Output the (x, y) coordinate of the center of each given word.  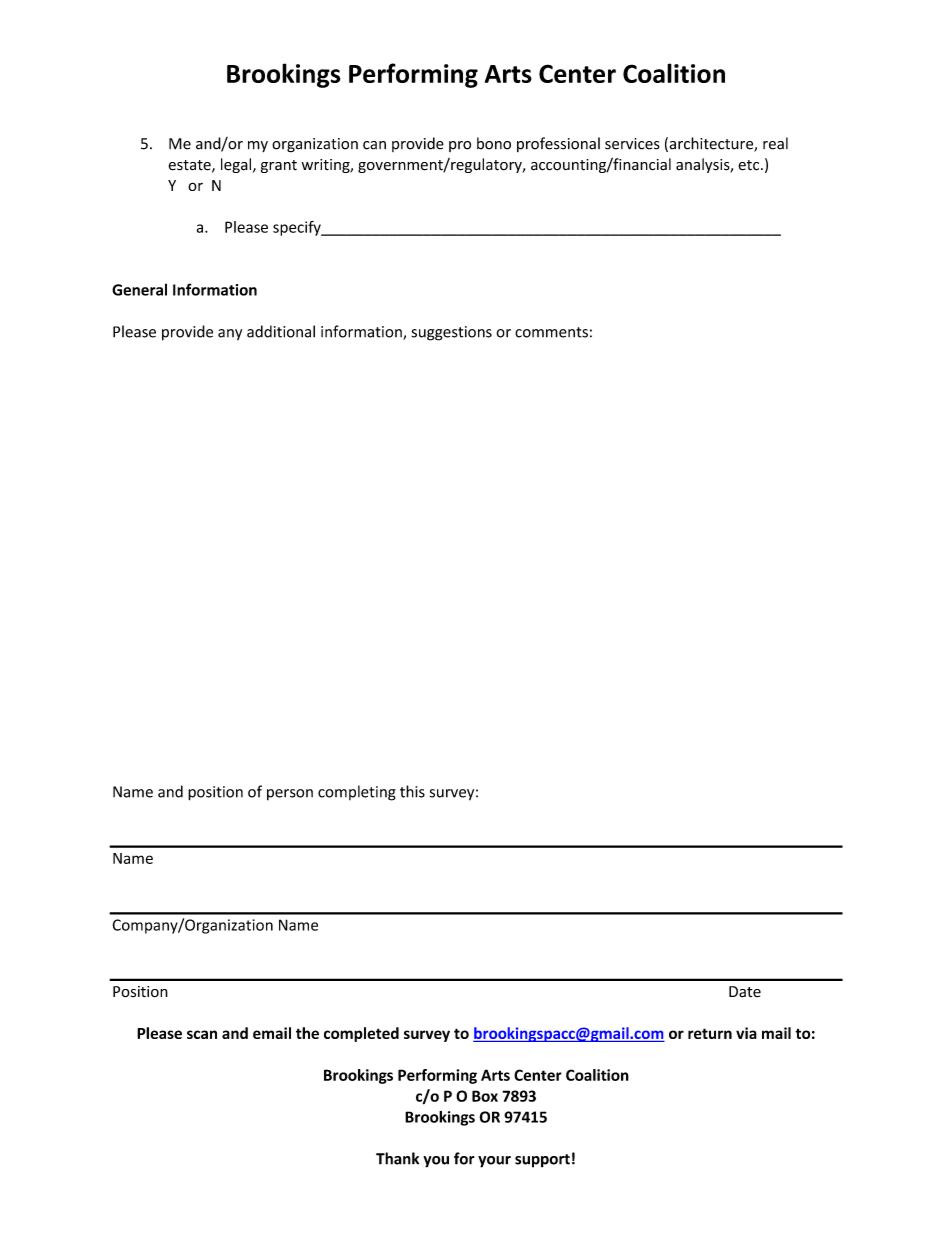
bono (494, 143)
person (290, 795)
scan (202, 1034)
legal (237, 165)
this (412, 791)
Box (485, 1096)
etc (750, 165)
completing (357, 793)
